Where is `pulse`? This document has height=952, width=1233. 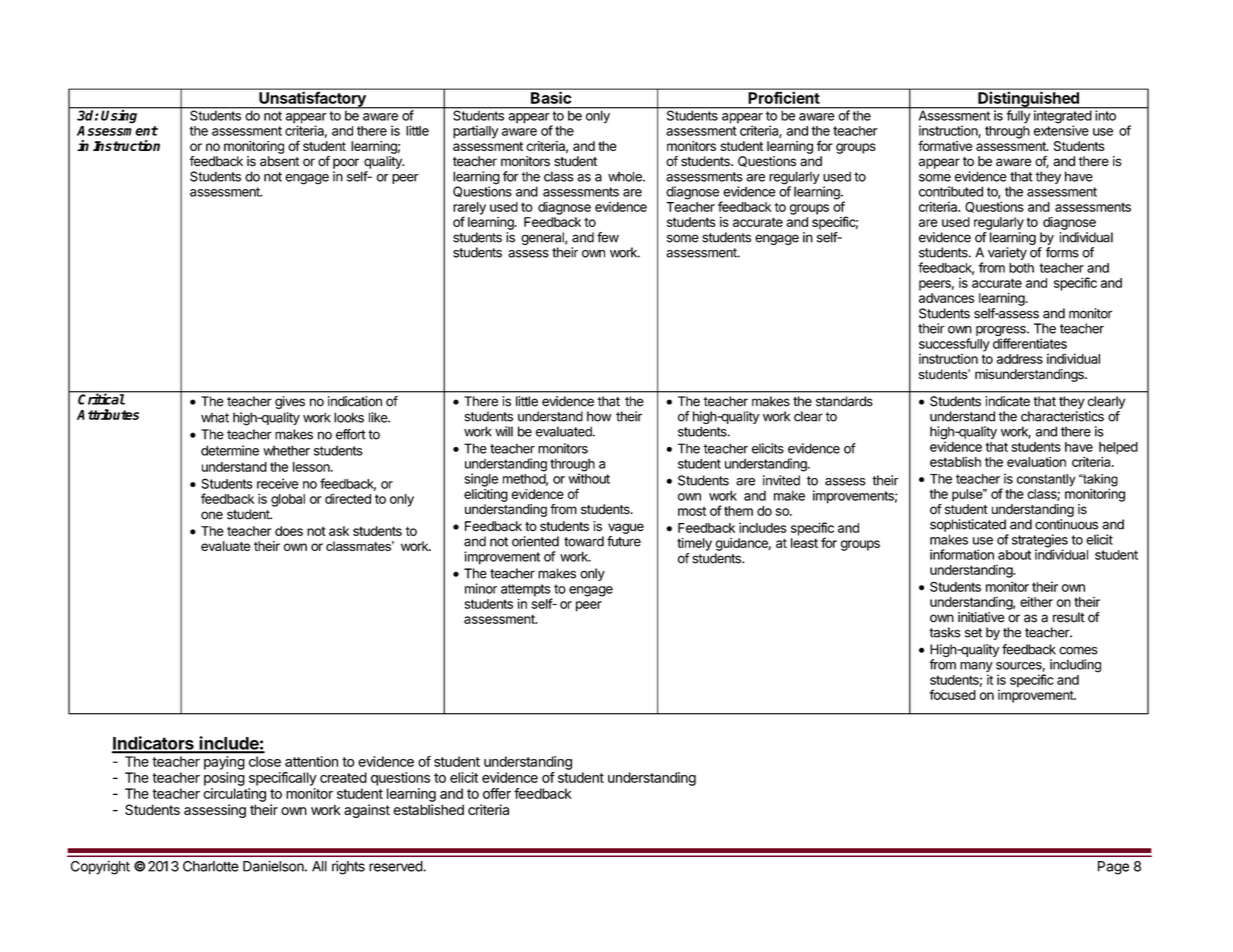
pulse is located at coordinates (968, 495).
